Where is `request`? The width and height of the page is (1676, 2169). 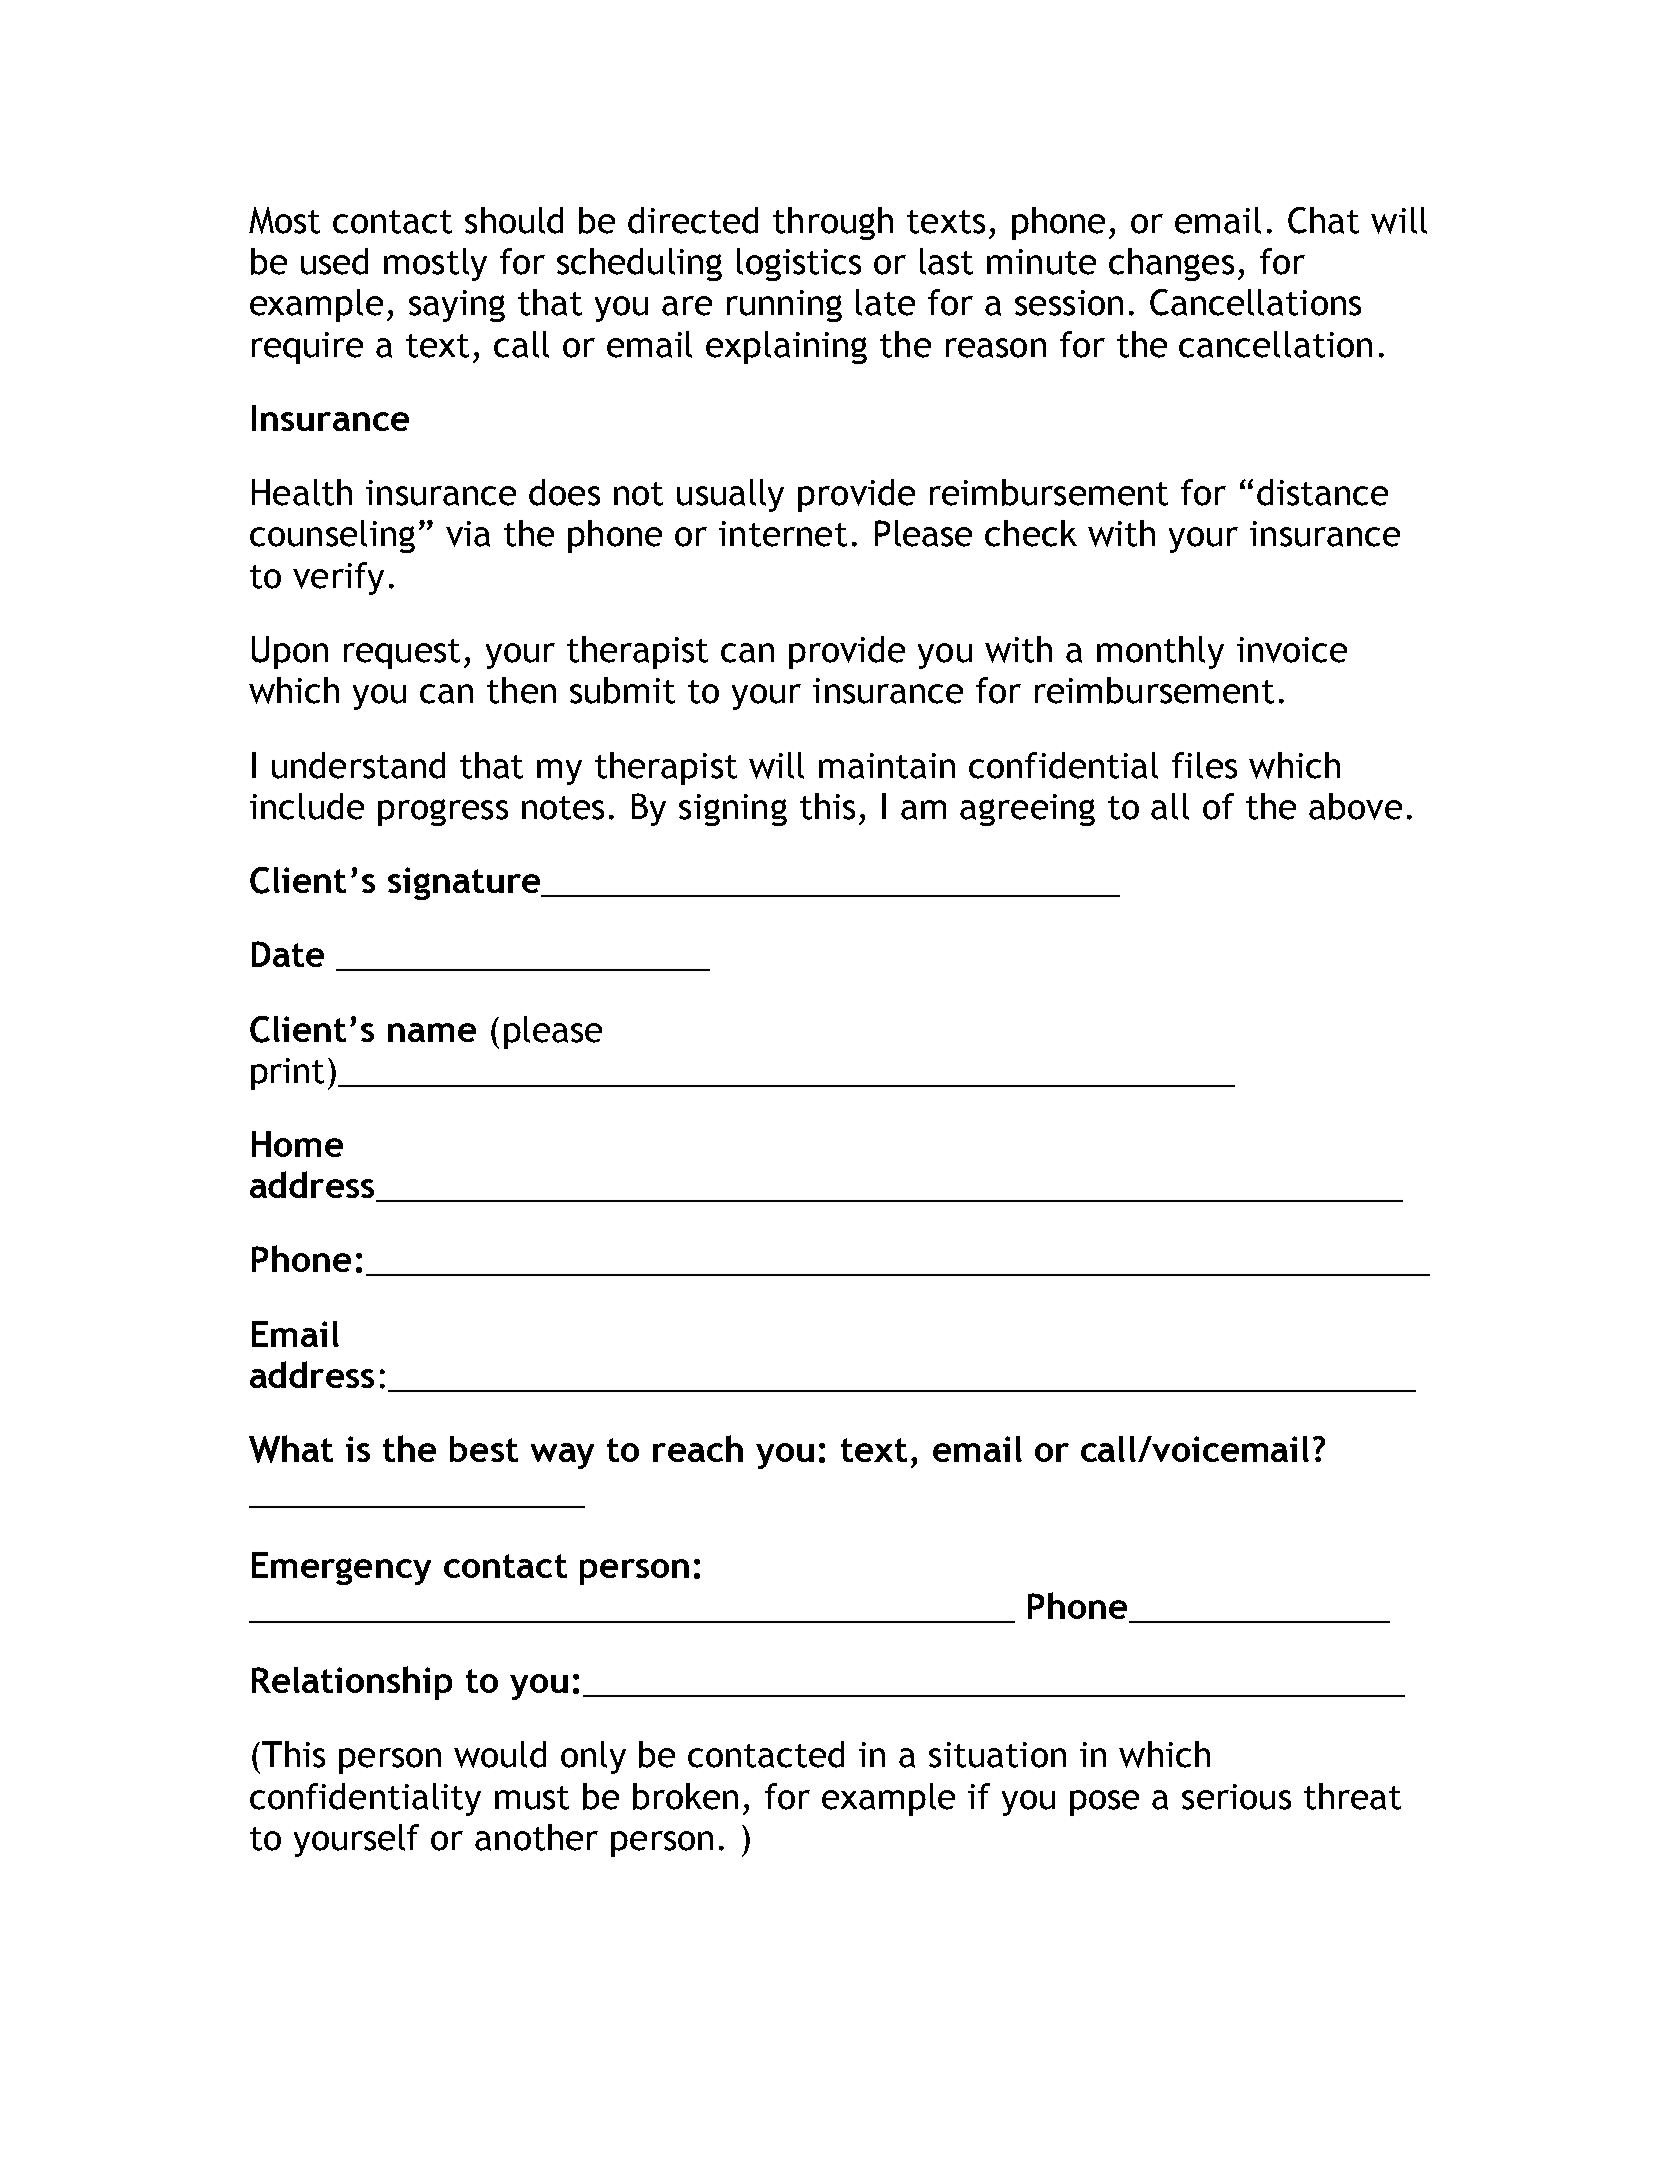
request is located at coordinates (402, 654).
